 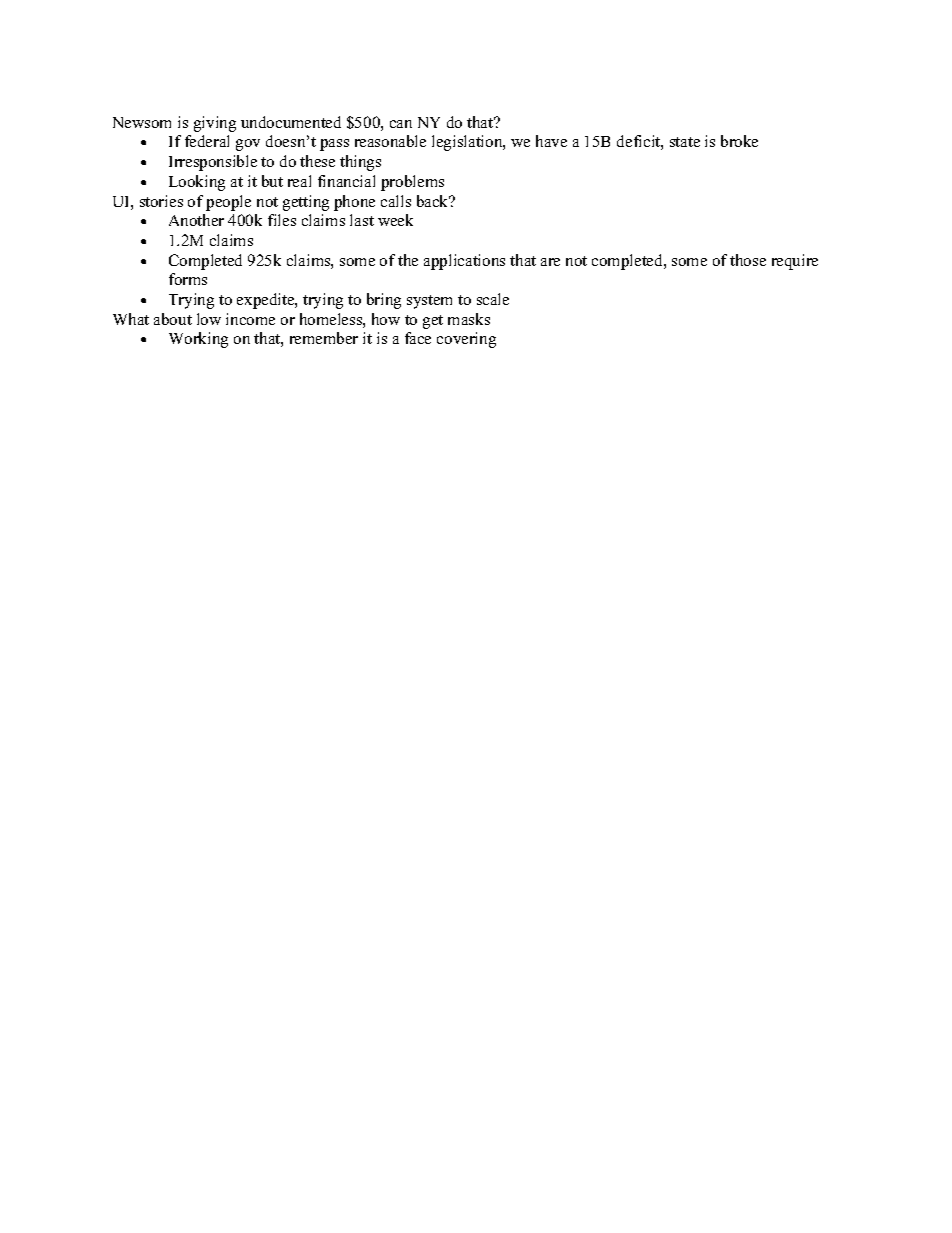 I want to click on can, so click(x=401, y=124).
